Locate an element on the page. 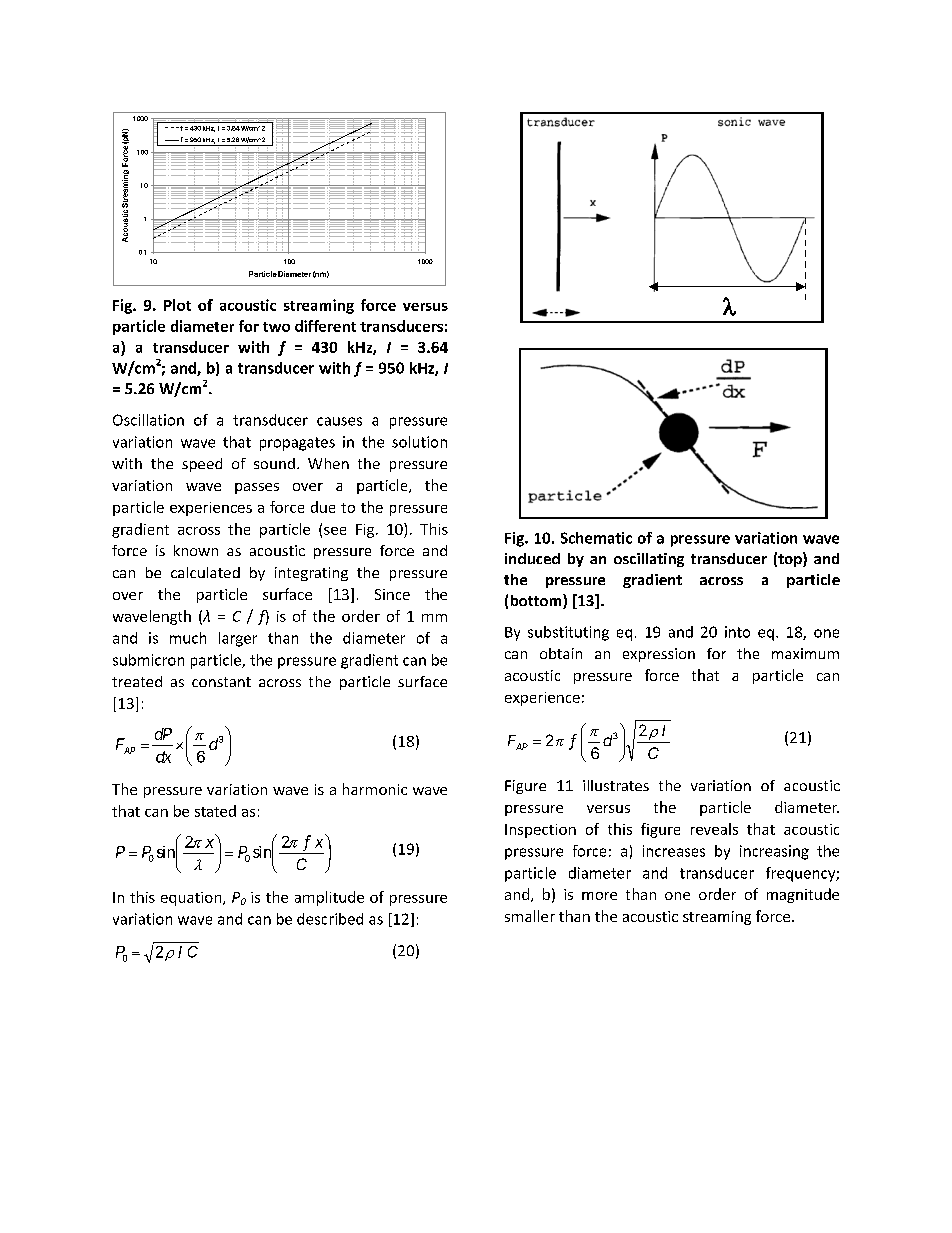 The image size is (952, 1233). illustrates is located at coordinates (616, 785).
